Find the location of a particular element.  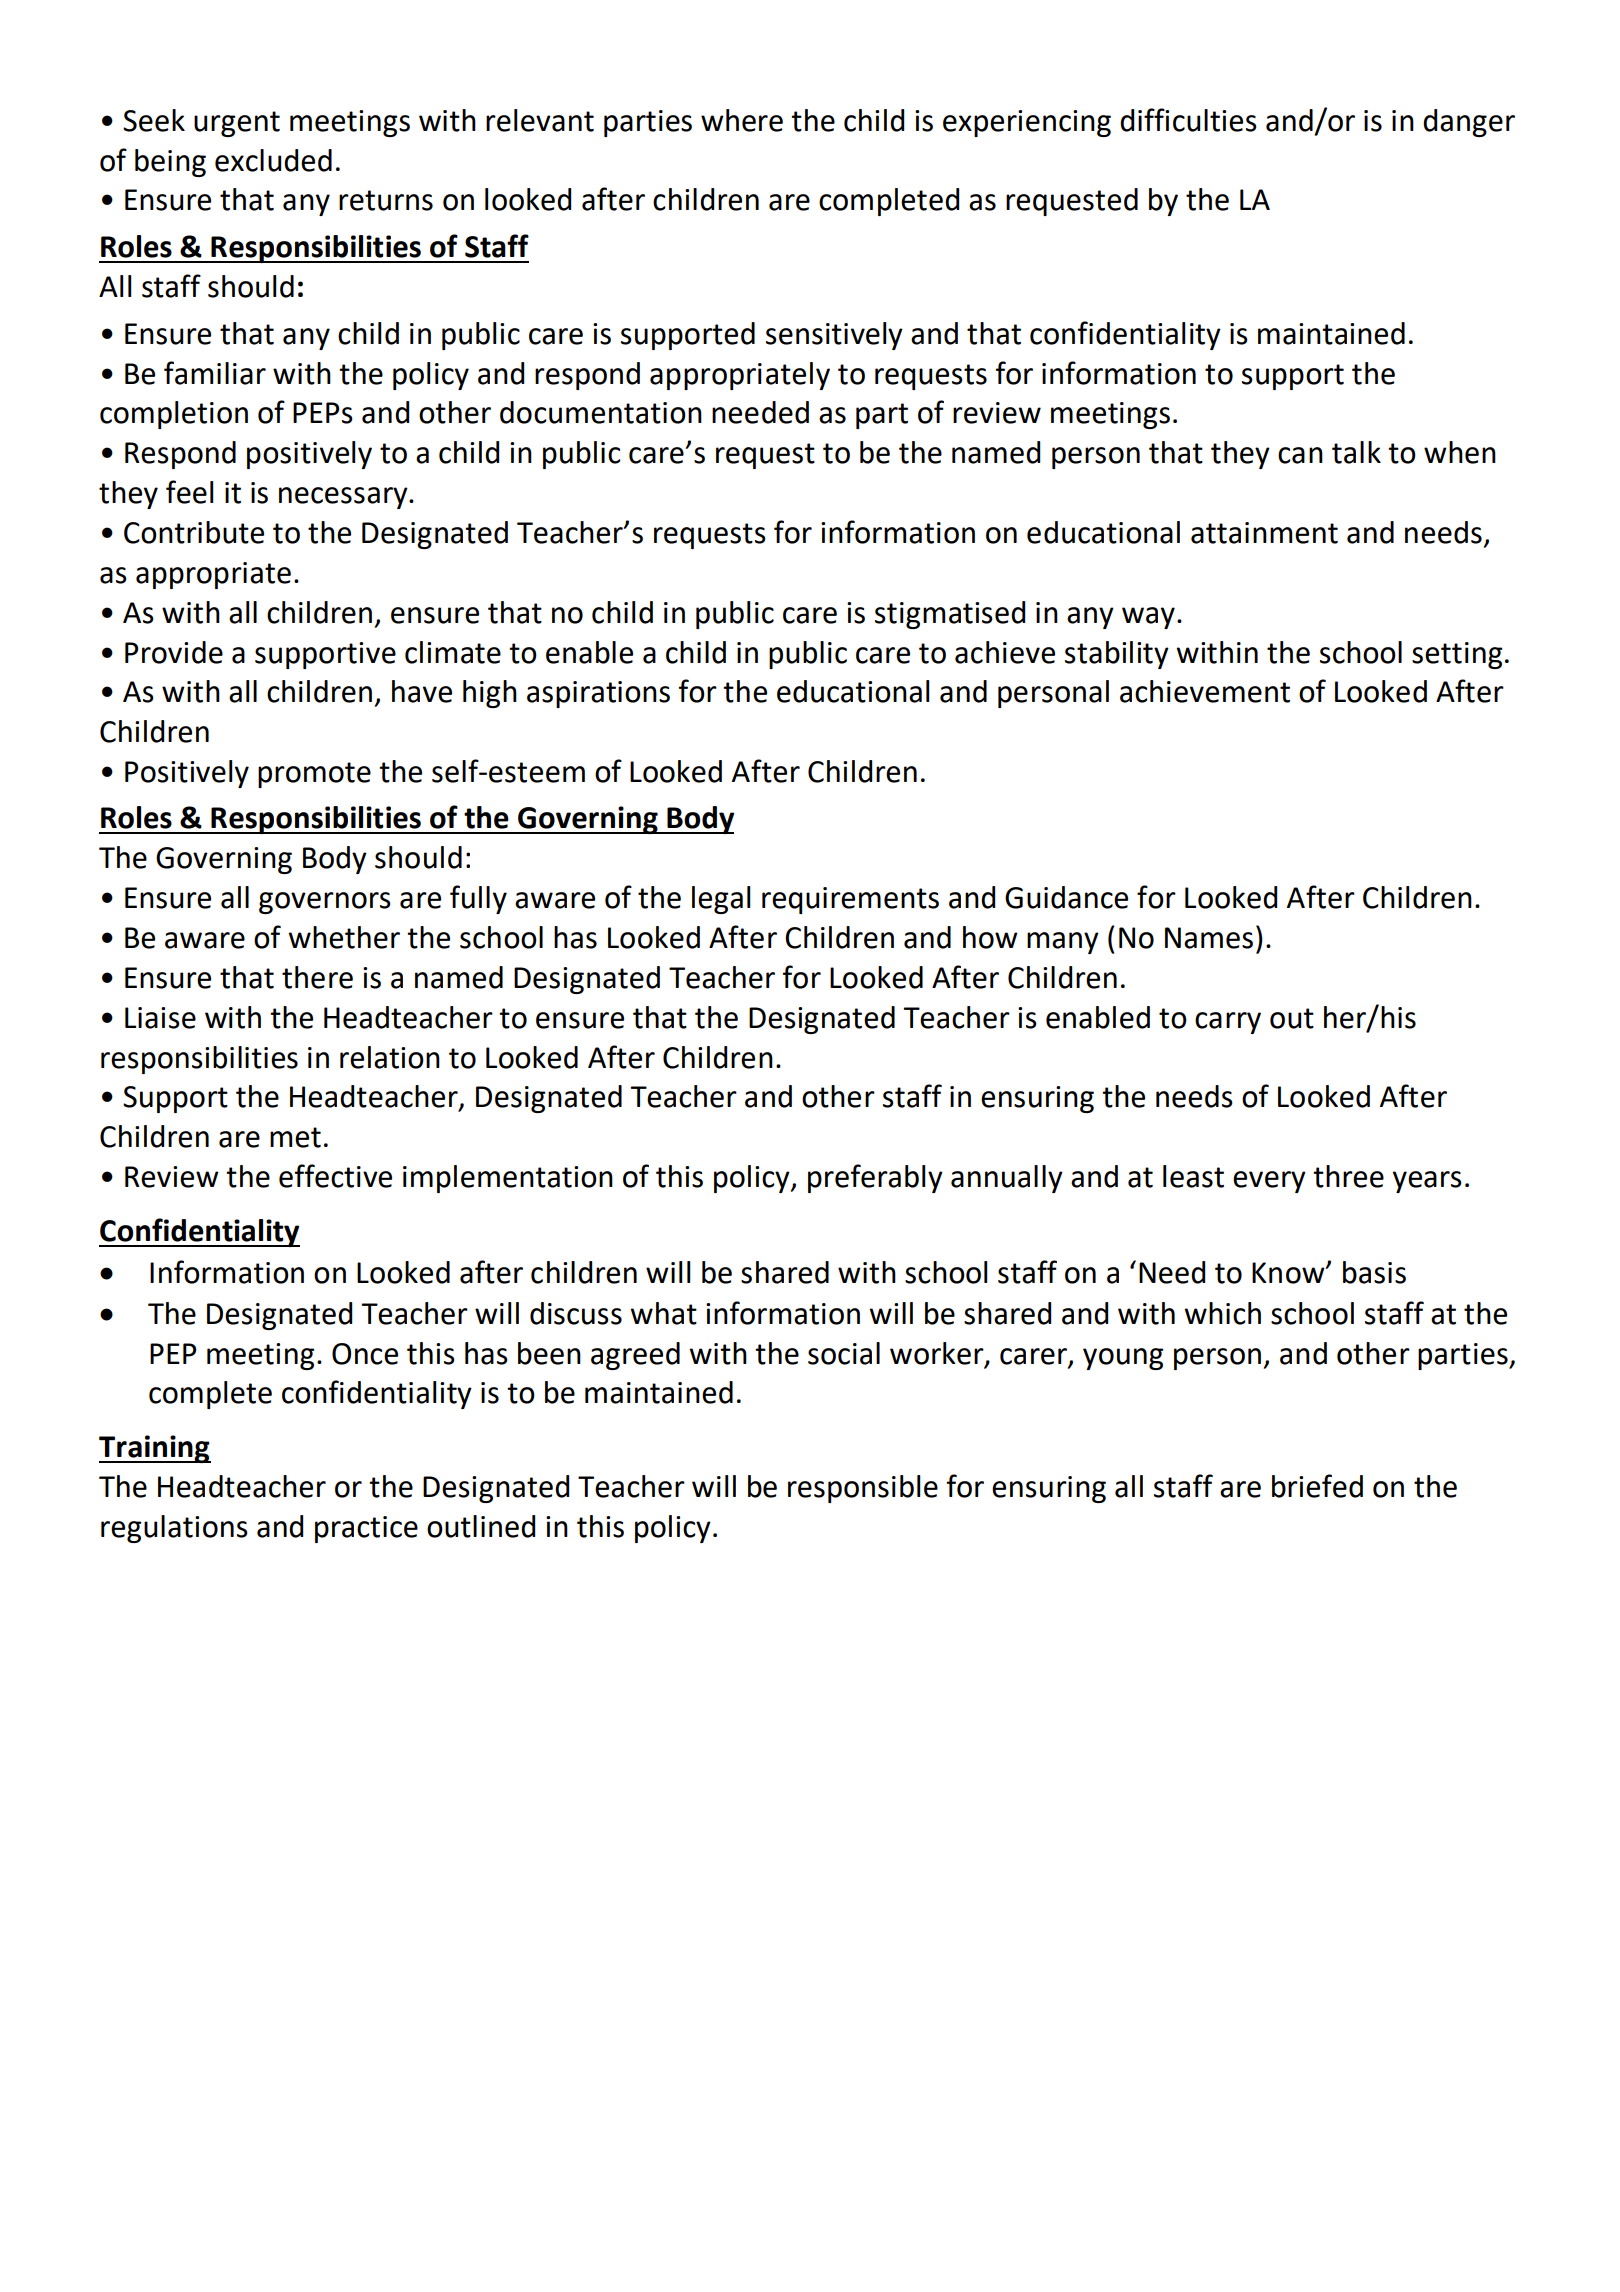

practice is located at coordinates (366, 1529).
